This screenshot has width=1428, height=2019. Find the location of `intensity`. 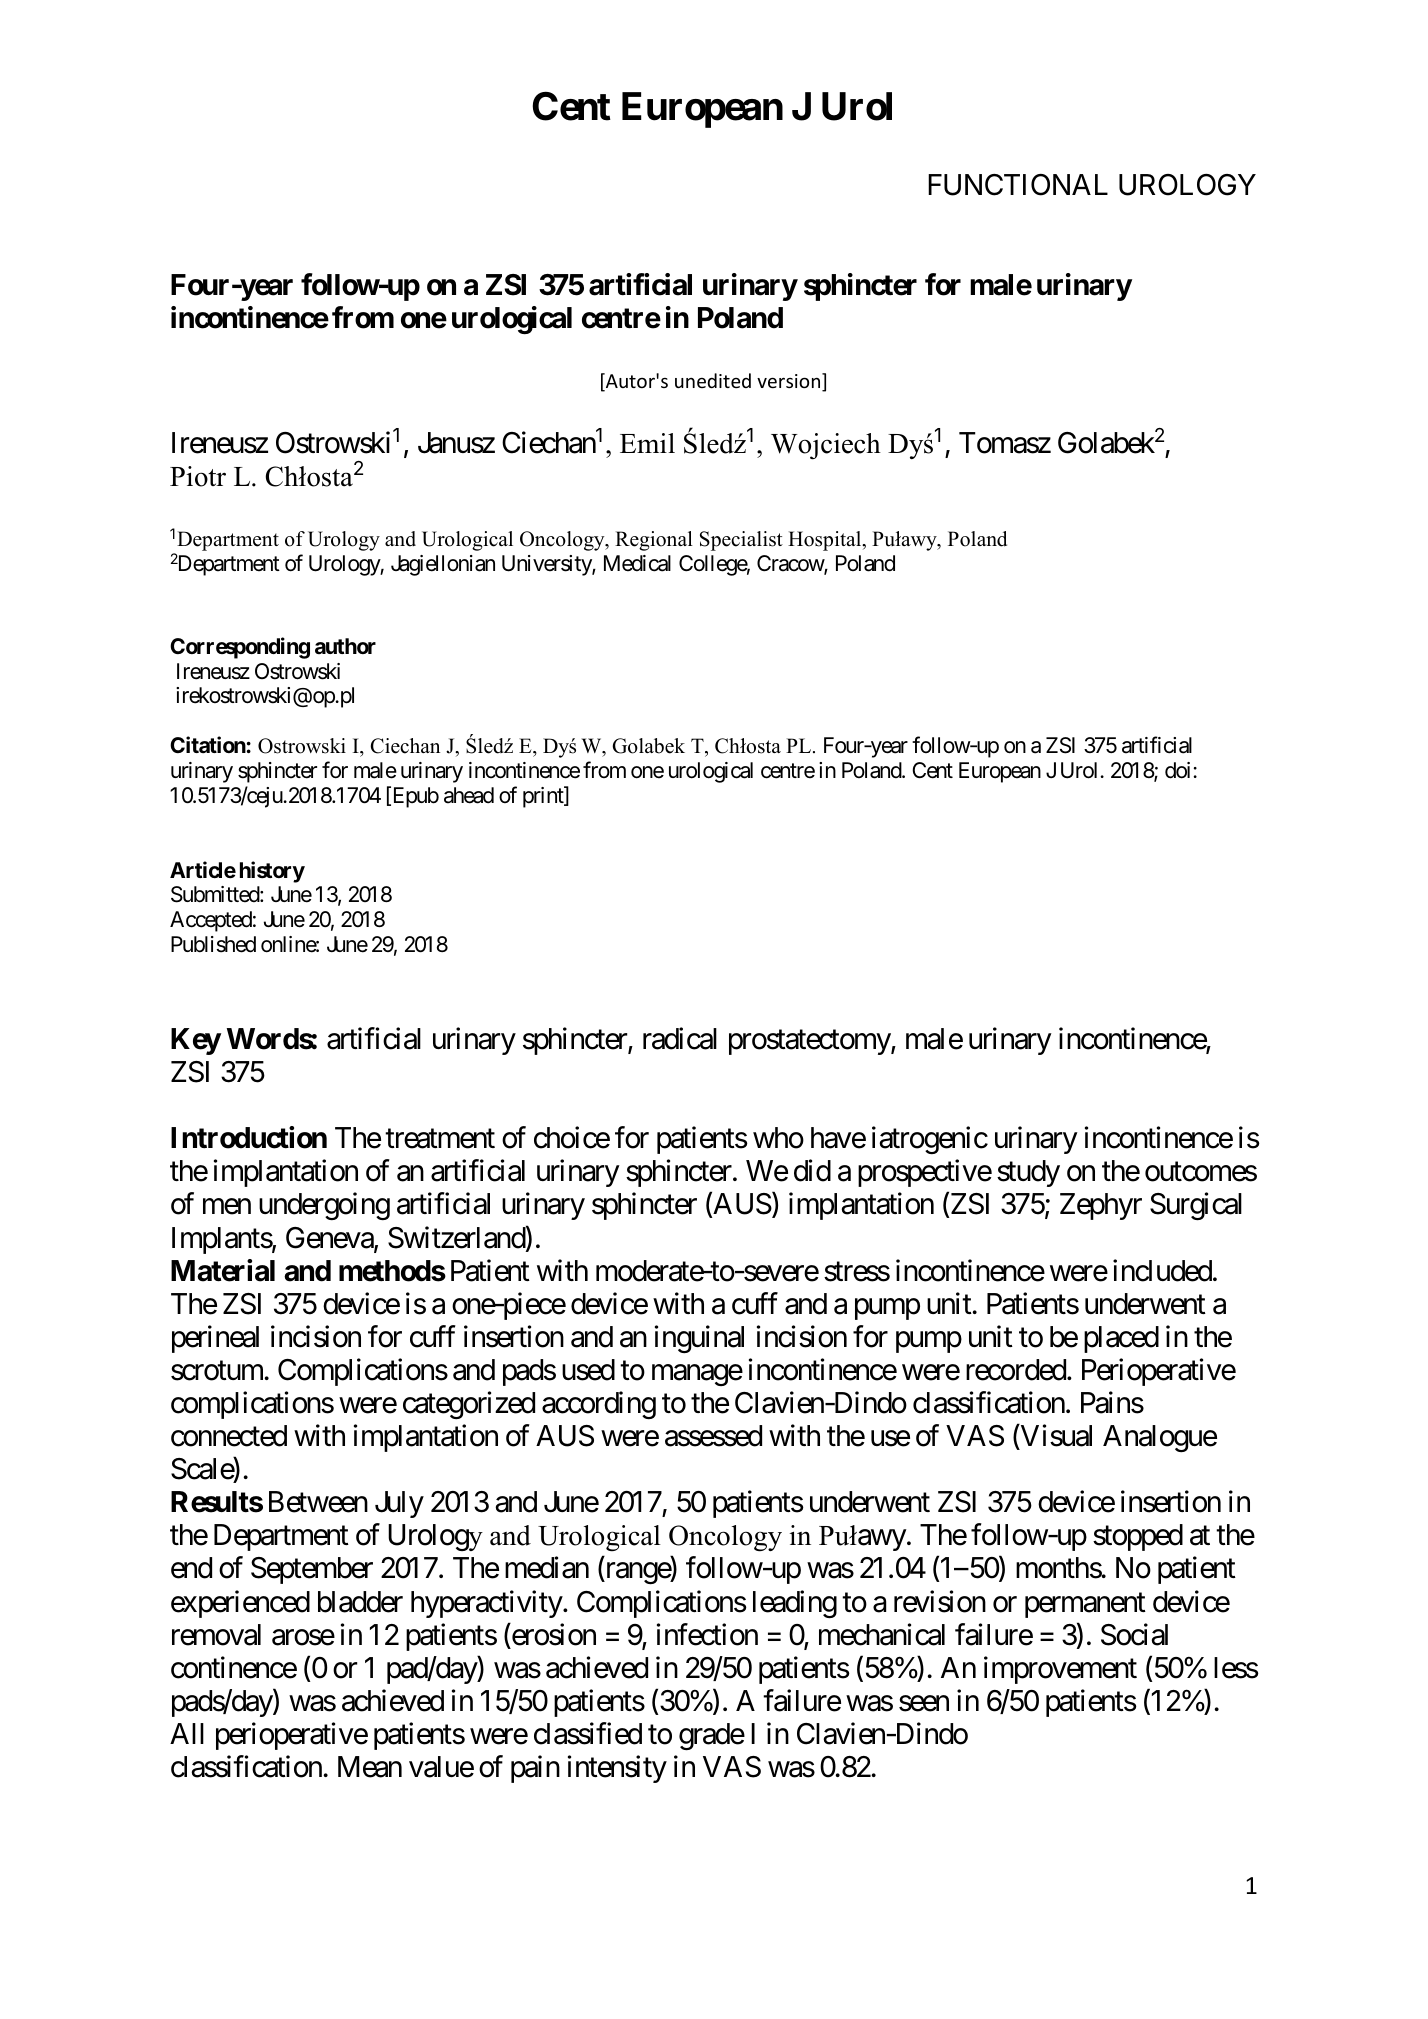

intensity is located at coordinates (617, 1769).
